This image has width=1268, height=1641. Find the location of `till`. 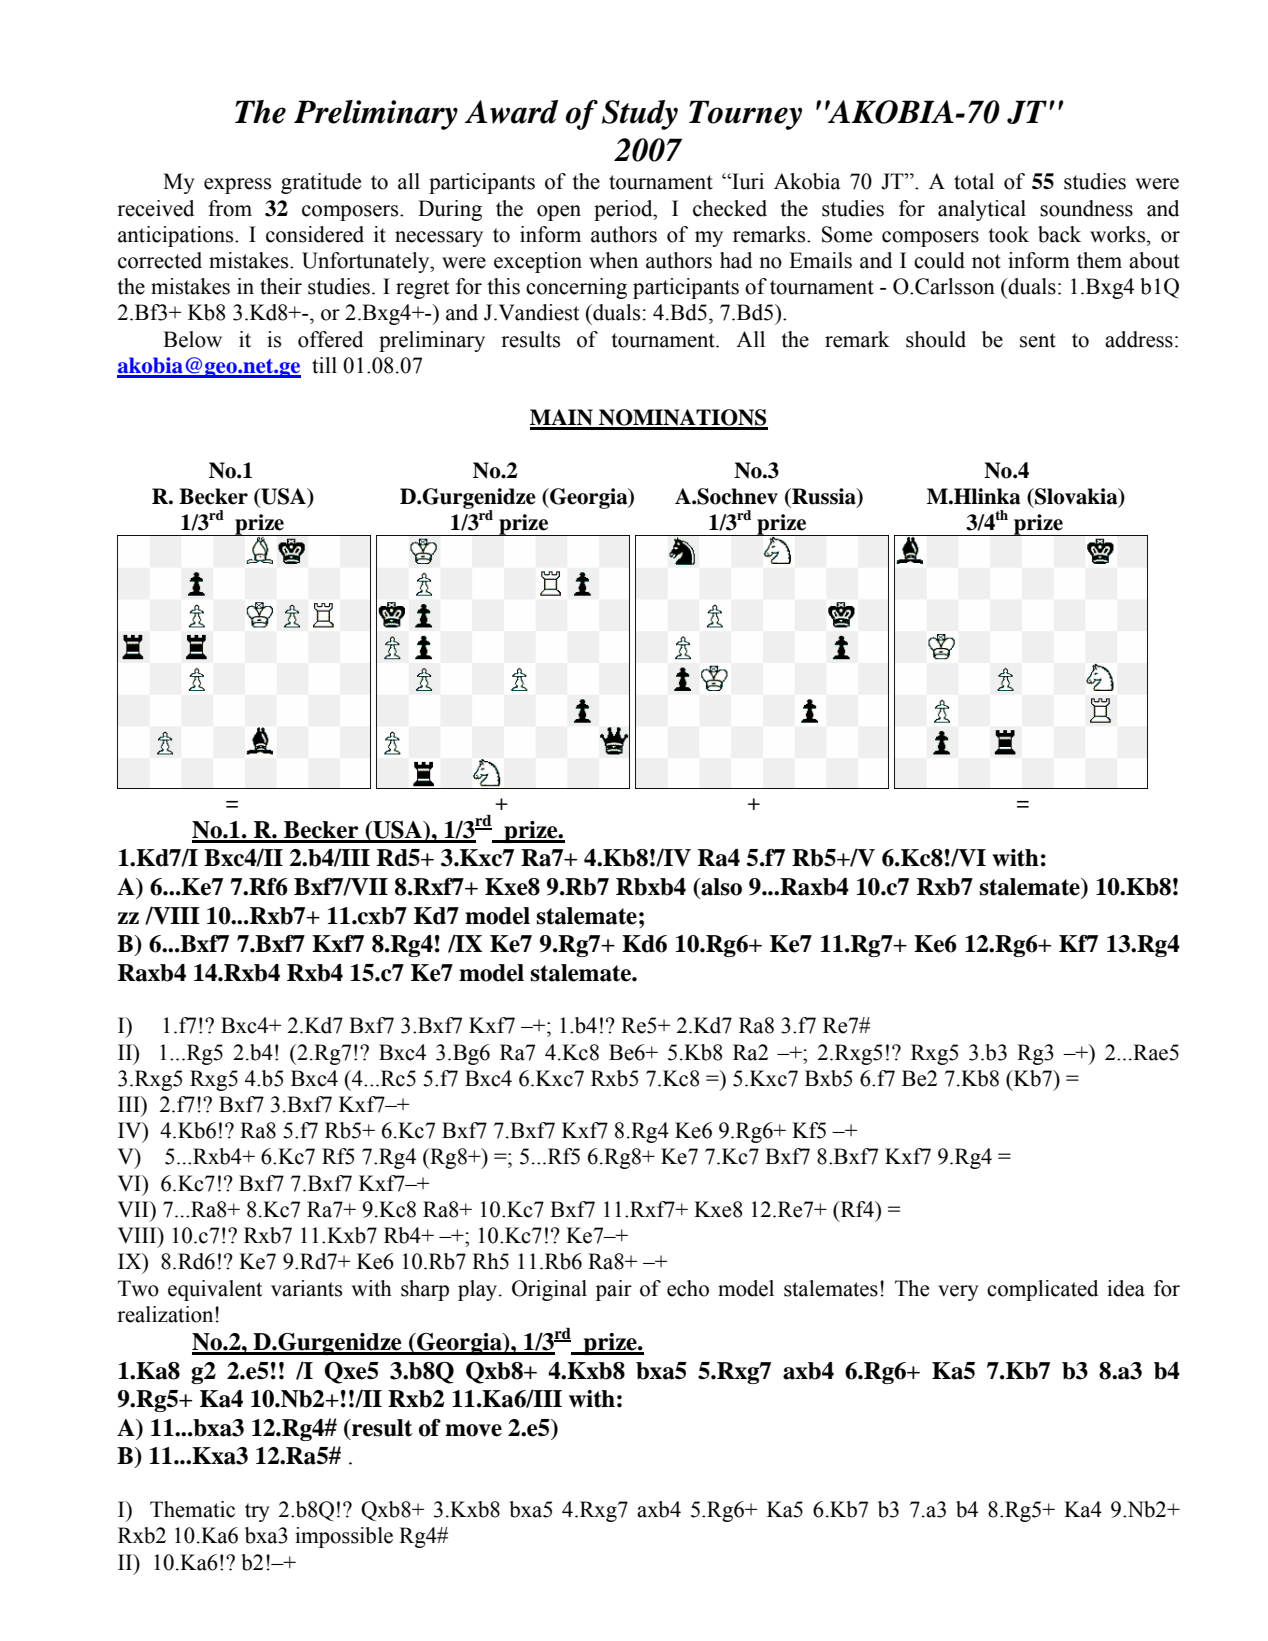

till is located at coordinates (324, 365).
